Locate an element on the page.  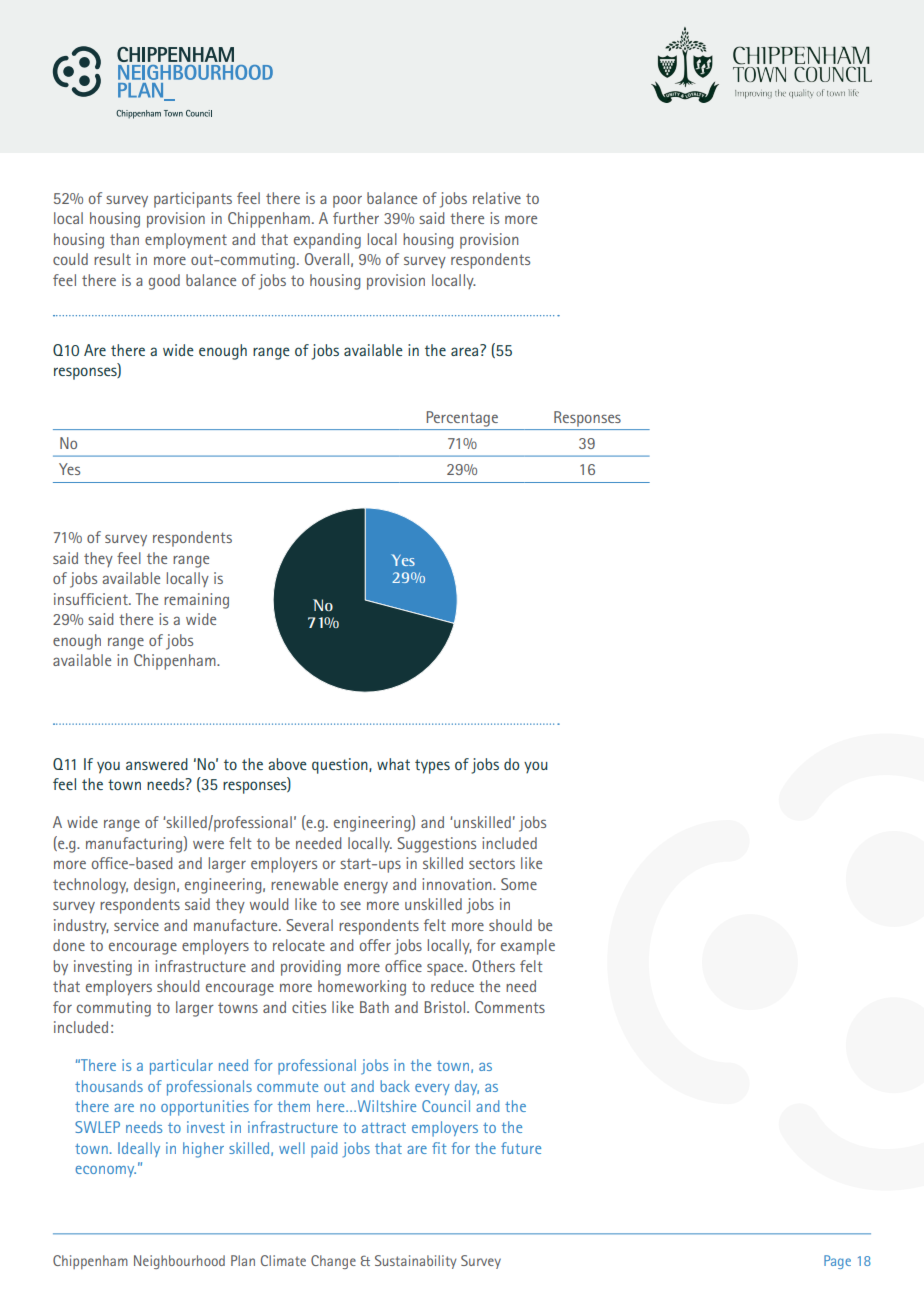
area is located at coordinates (466, 350).
